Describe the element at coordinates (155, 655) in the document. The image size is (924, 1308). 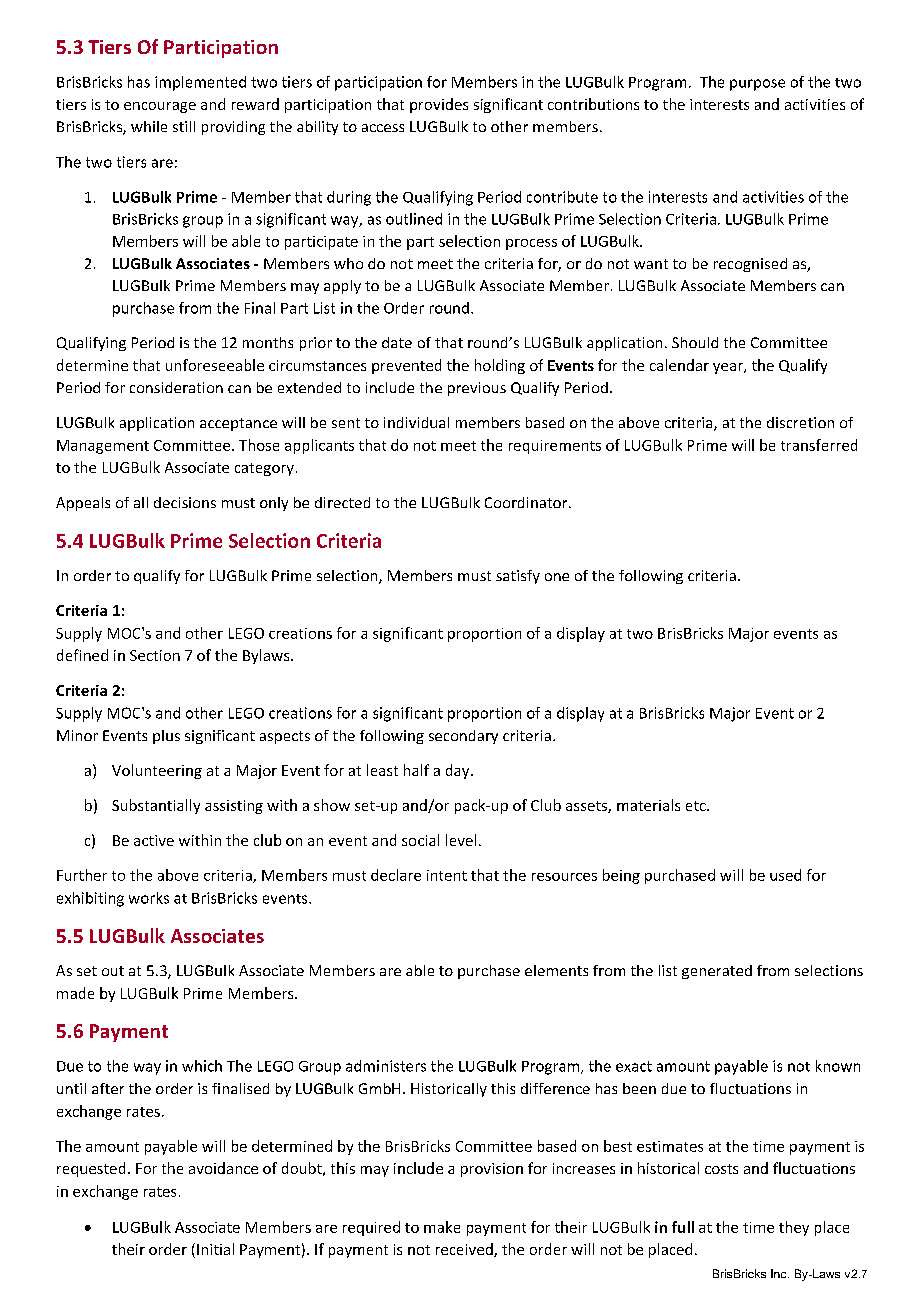
I see `Section` at that location.
